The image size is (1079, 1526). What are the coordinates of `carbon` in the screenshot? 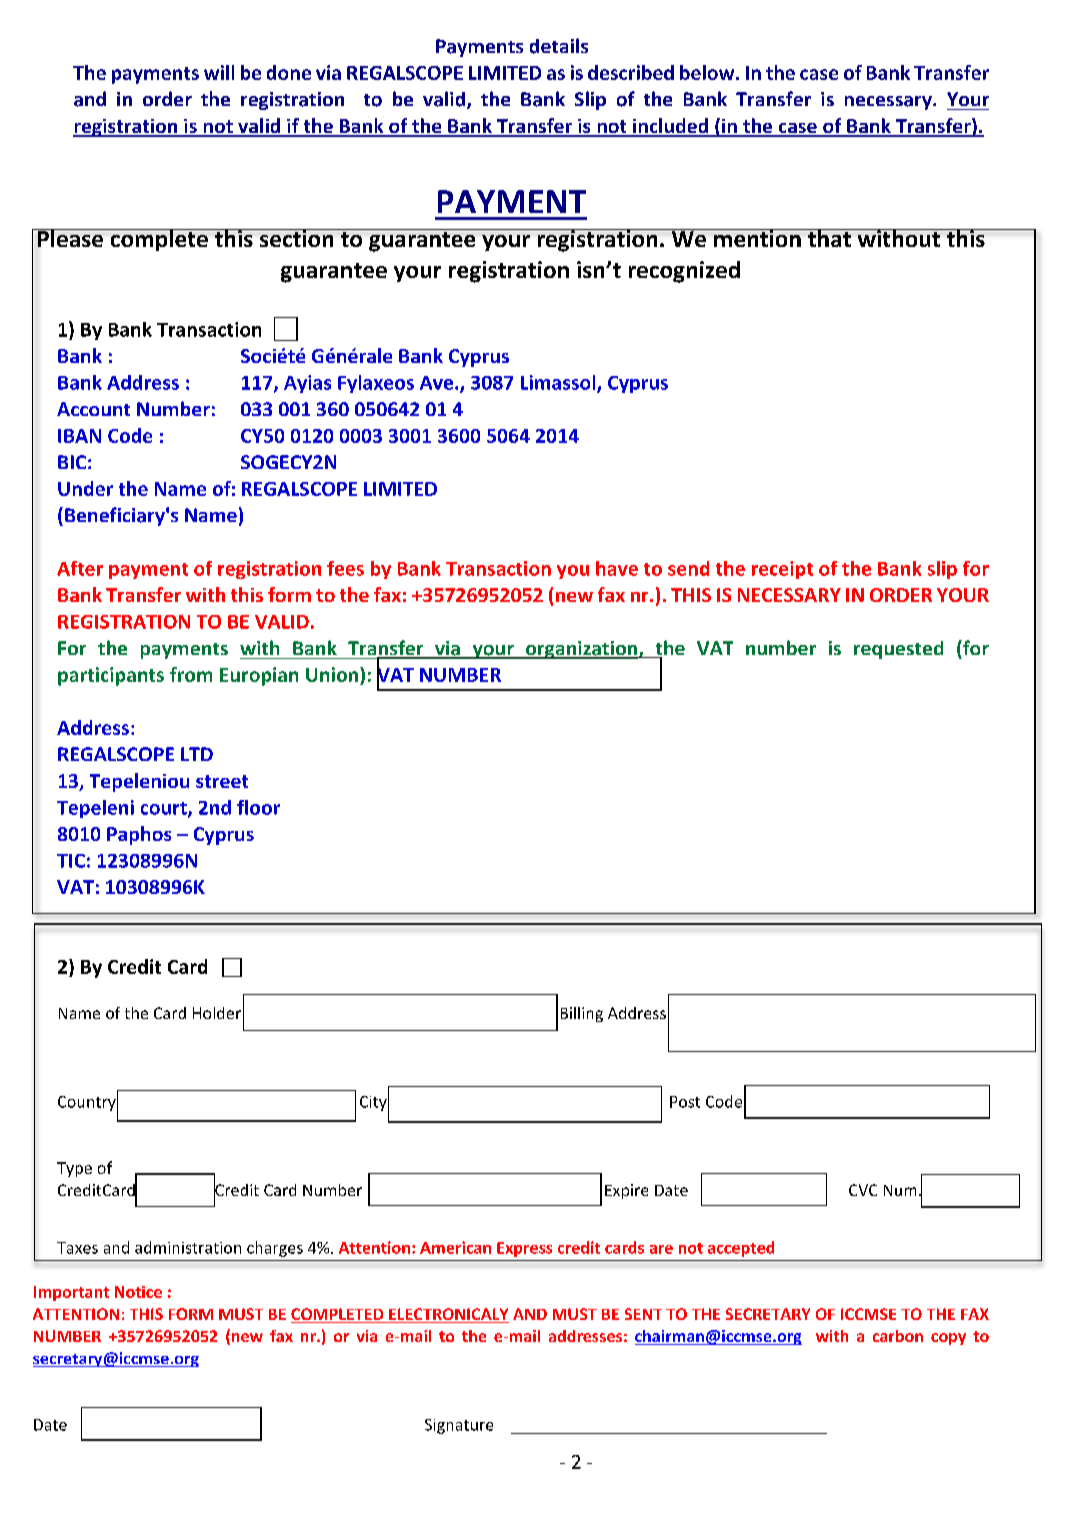 It's located at (898, 1336).
